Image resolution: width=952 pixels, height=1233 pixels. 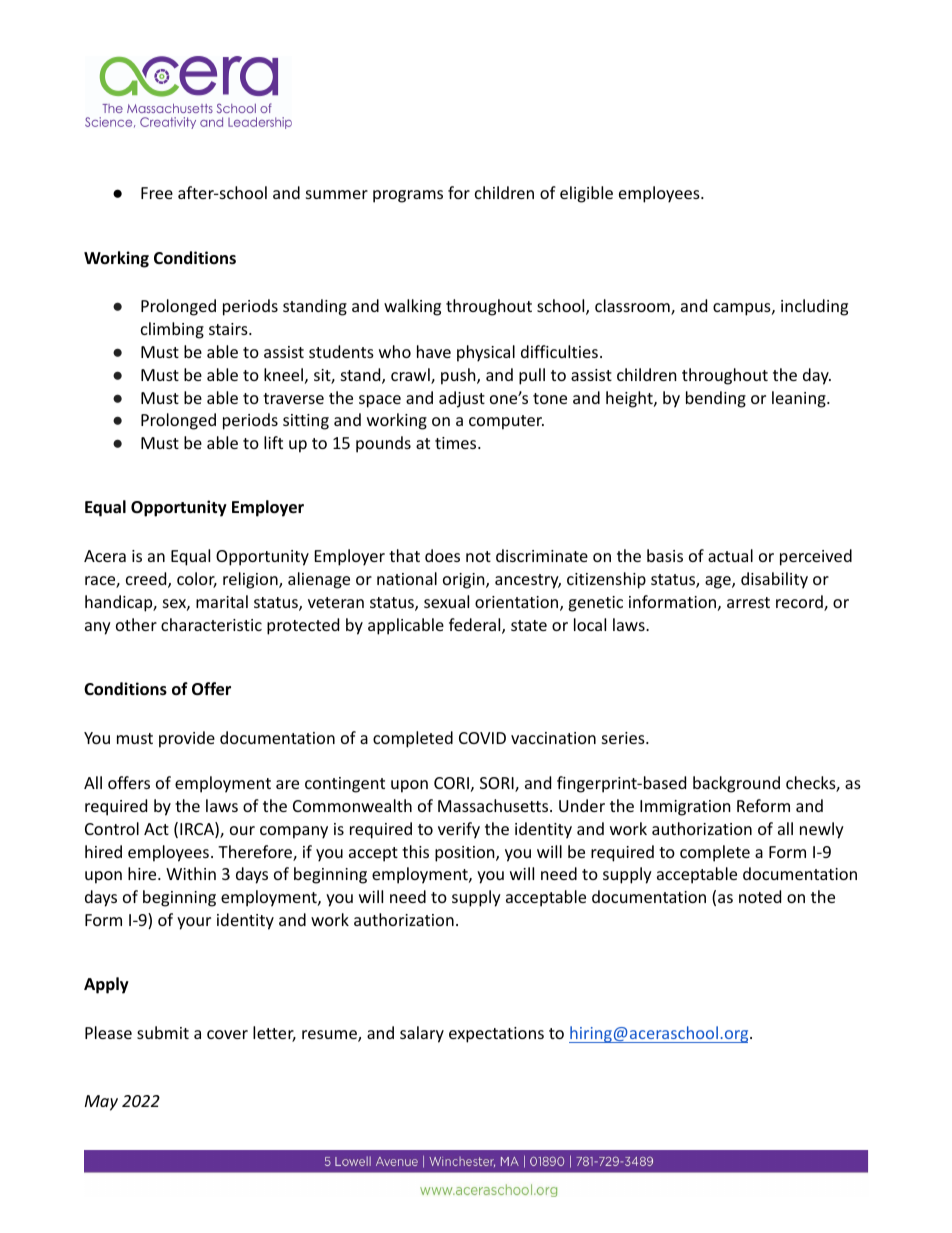 What do you see at coordinates (157, 193) in the screenshot?
I see `Free` at bounding box center [157, 193].
